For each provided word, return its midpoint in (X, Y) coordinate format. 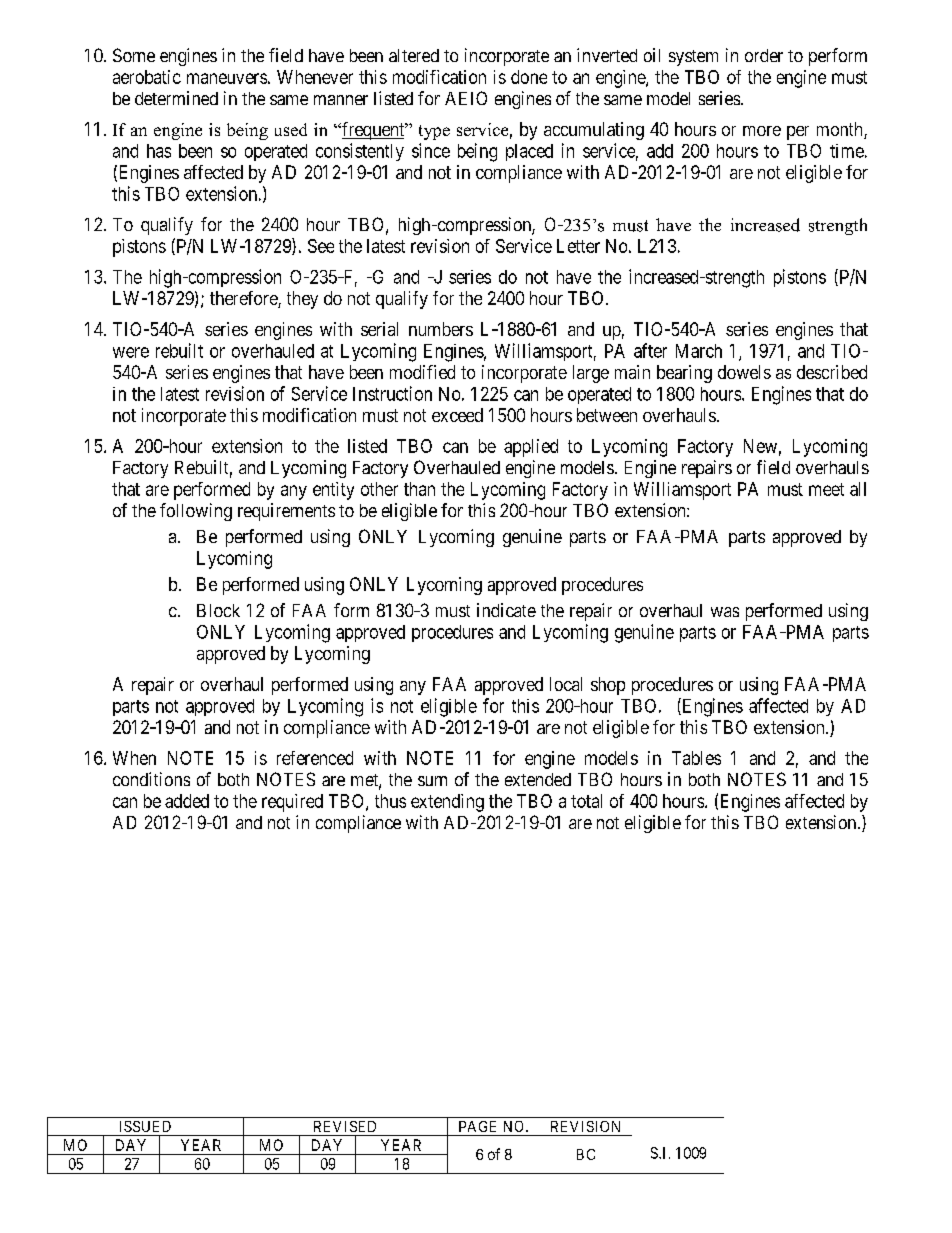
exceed (457, 415)
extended (538, 779)
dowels (744, 372)
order (764, 55)
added (187, 801)
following (196, 512)
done (529, 77)
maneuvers (227, 78)
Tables (696, 758)
